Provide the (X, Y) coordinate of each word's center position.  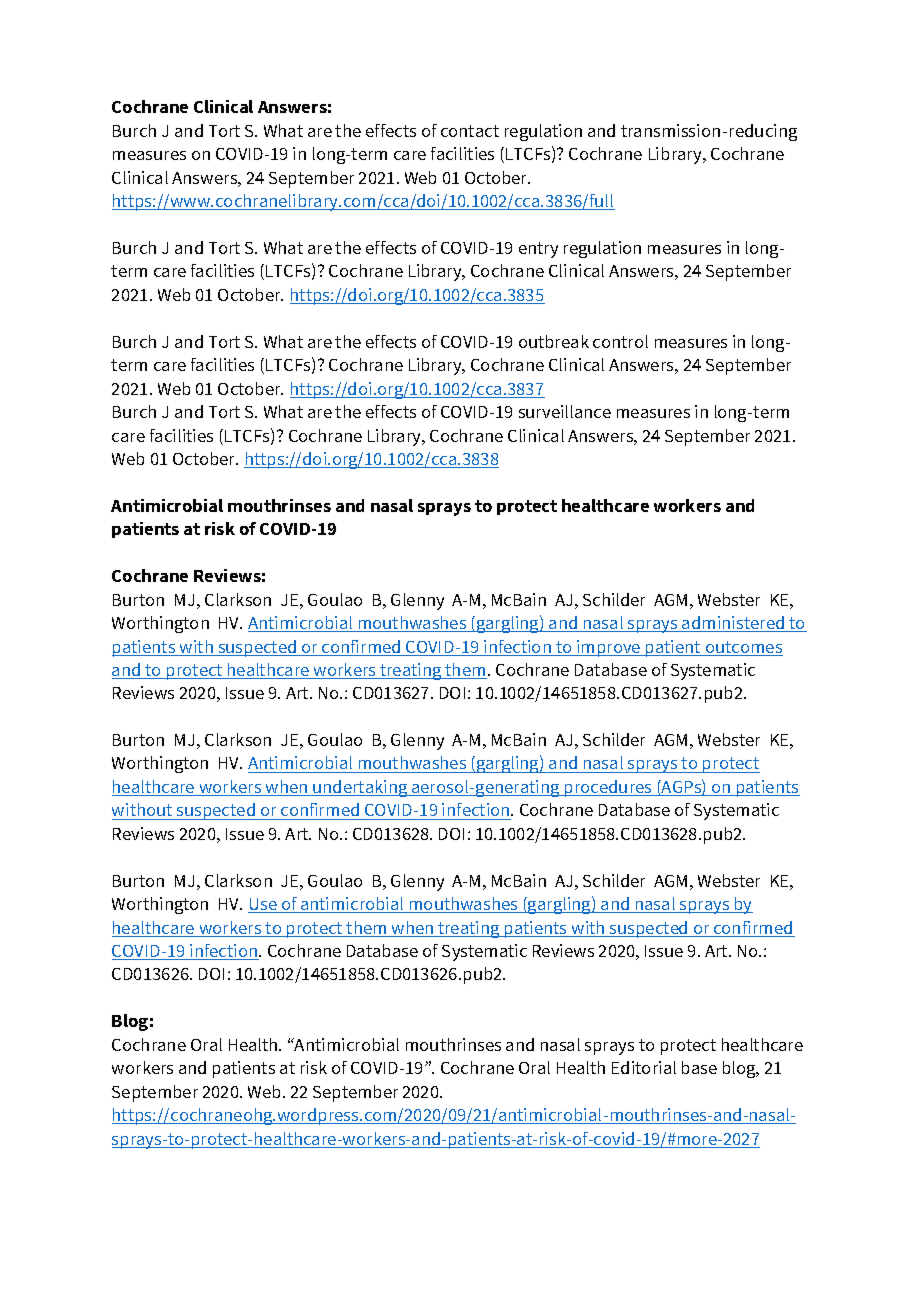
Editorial (644, 1067)
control (620, 341)
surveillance (565, 411)
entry (538, 250)
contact (470, 131)
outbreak (554, 341)
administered (733, 624)
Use (263, 905)
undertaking (360, 788)
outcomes (743, 648)
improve (609, 648)
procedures (609, 788)
